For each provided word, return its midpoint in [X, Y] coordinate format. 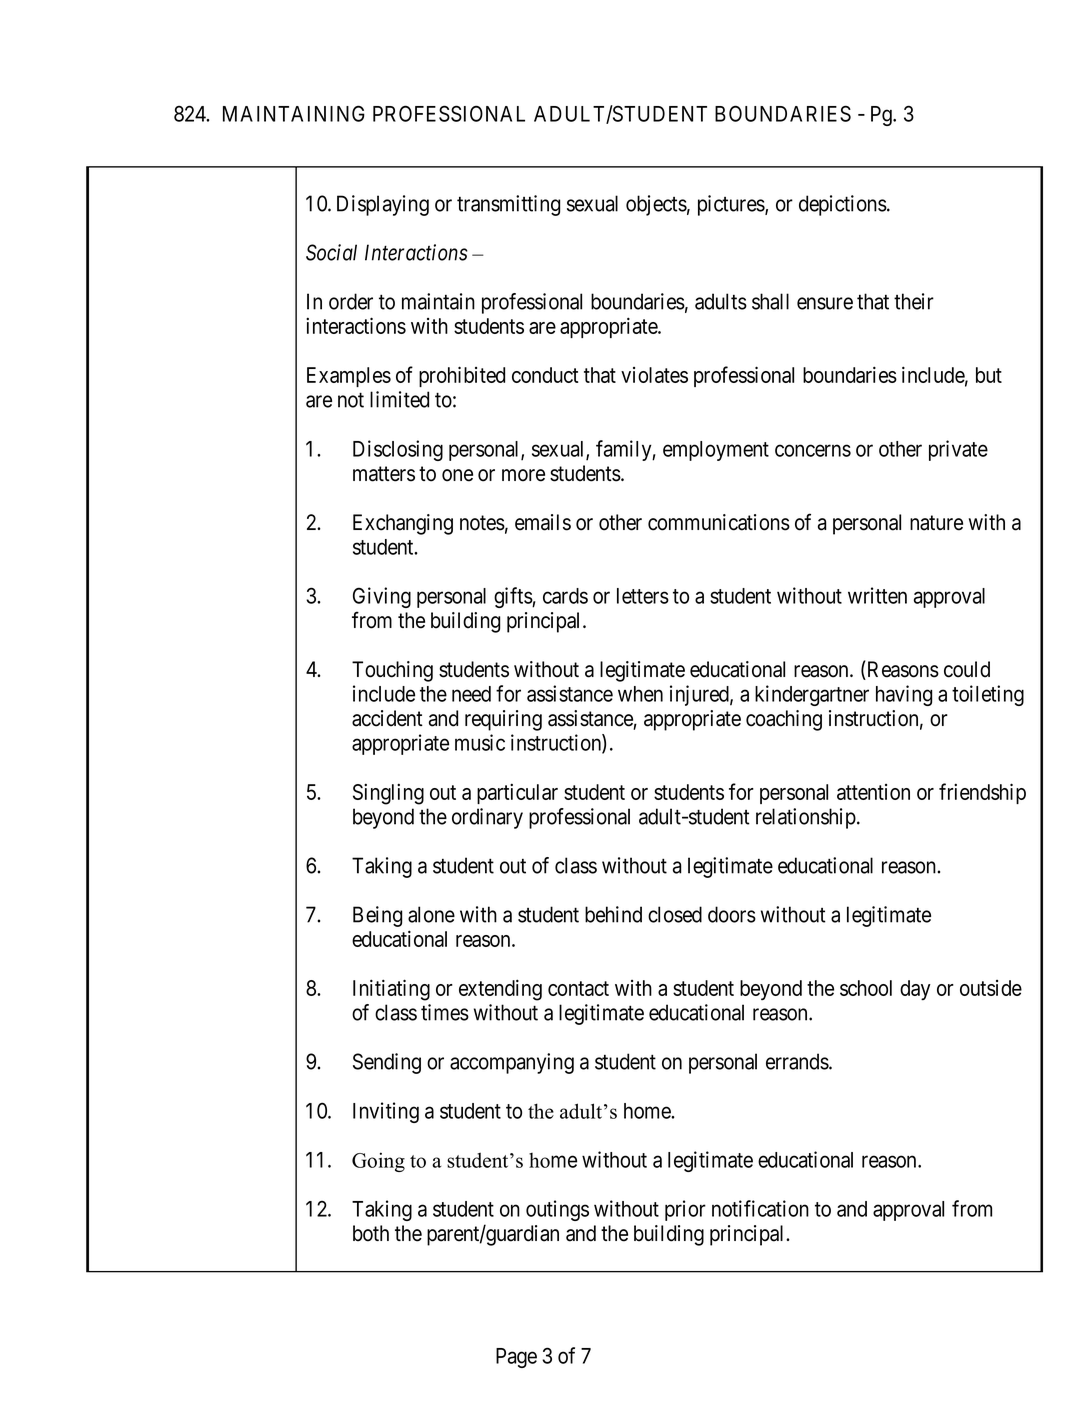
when [640, 694]
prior [685, 1210]
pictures [732, 205]
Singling [388, 794]
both [371, 1233]
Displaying [383, 205]
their [914, 301]
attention [873, 792]
